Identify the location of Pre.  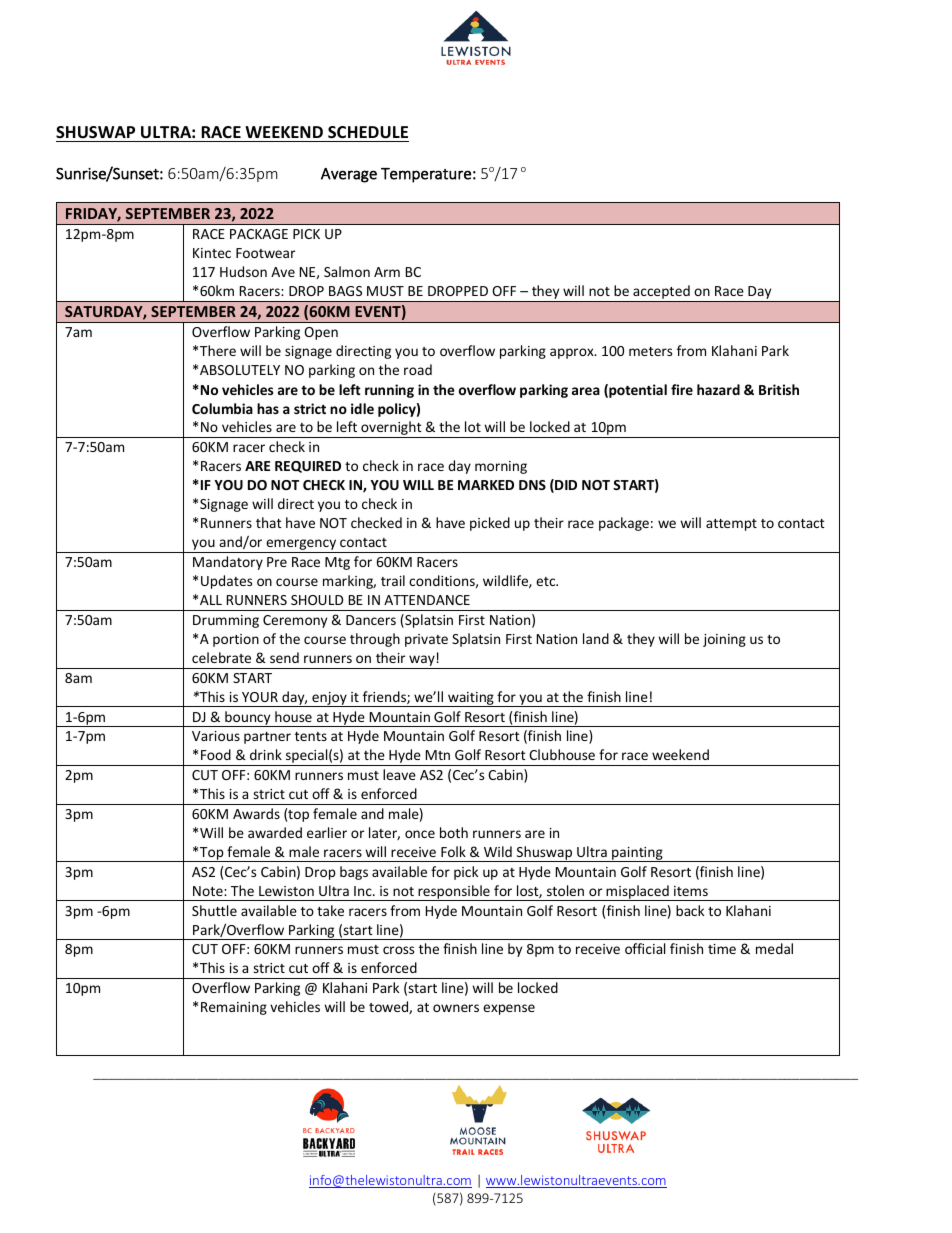
(277, 562).
